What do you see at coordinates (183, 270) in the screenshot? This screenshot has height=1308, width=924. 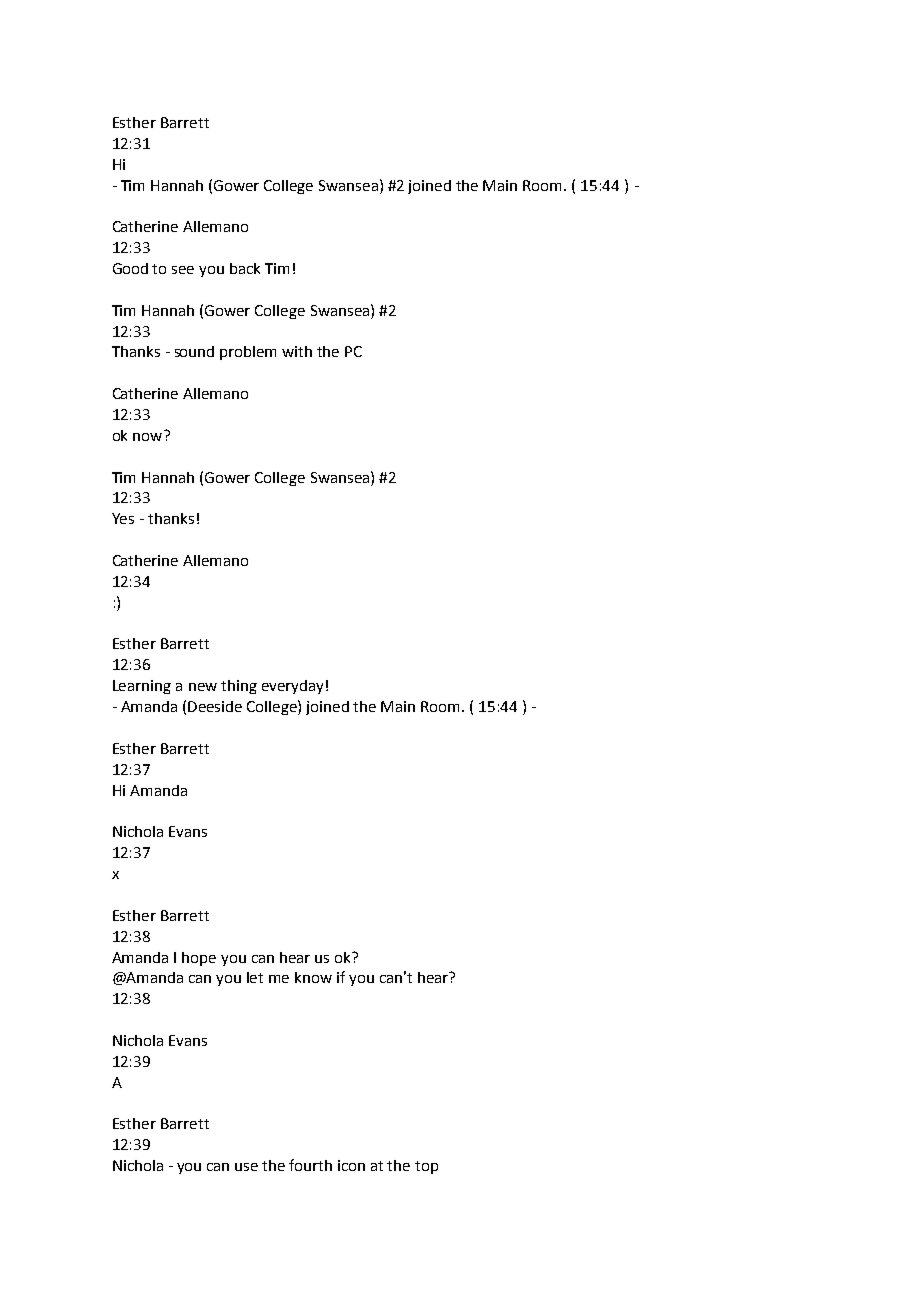 I see `see` at bounding box center [183, 270].
